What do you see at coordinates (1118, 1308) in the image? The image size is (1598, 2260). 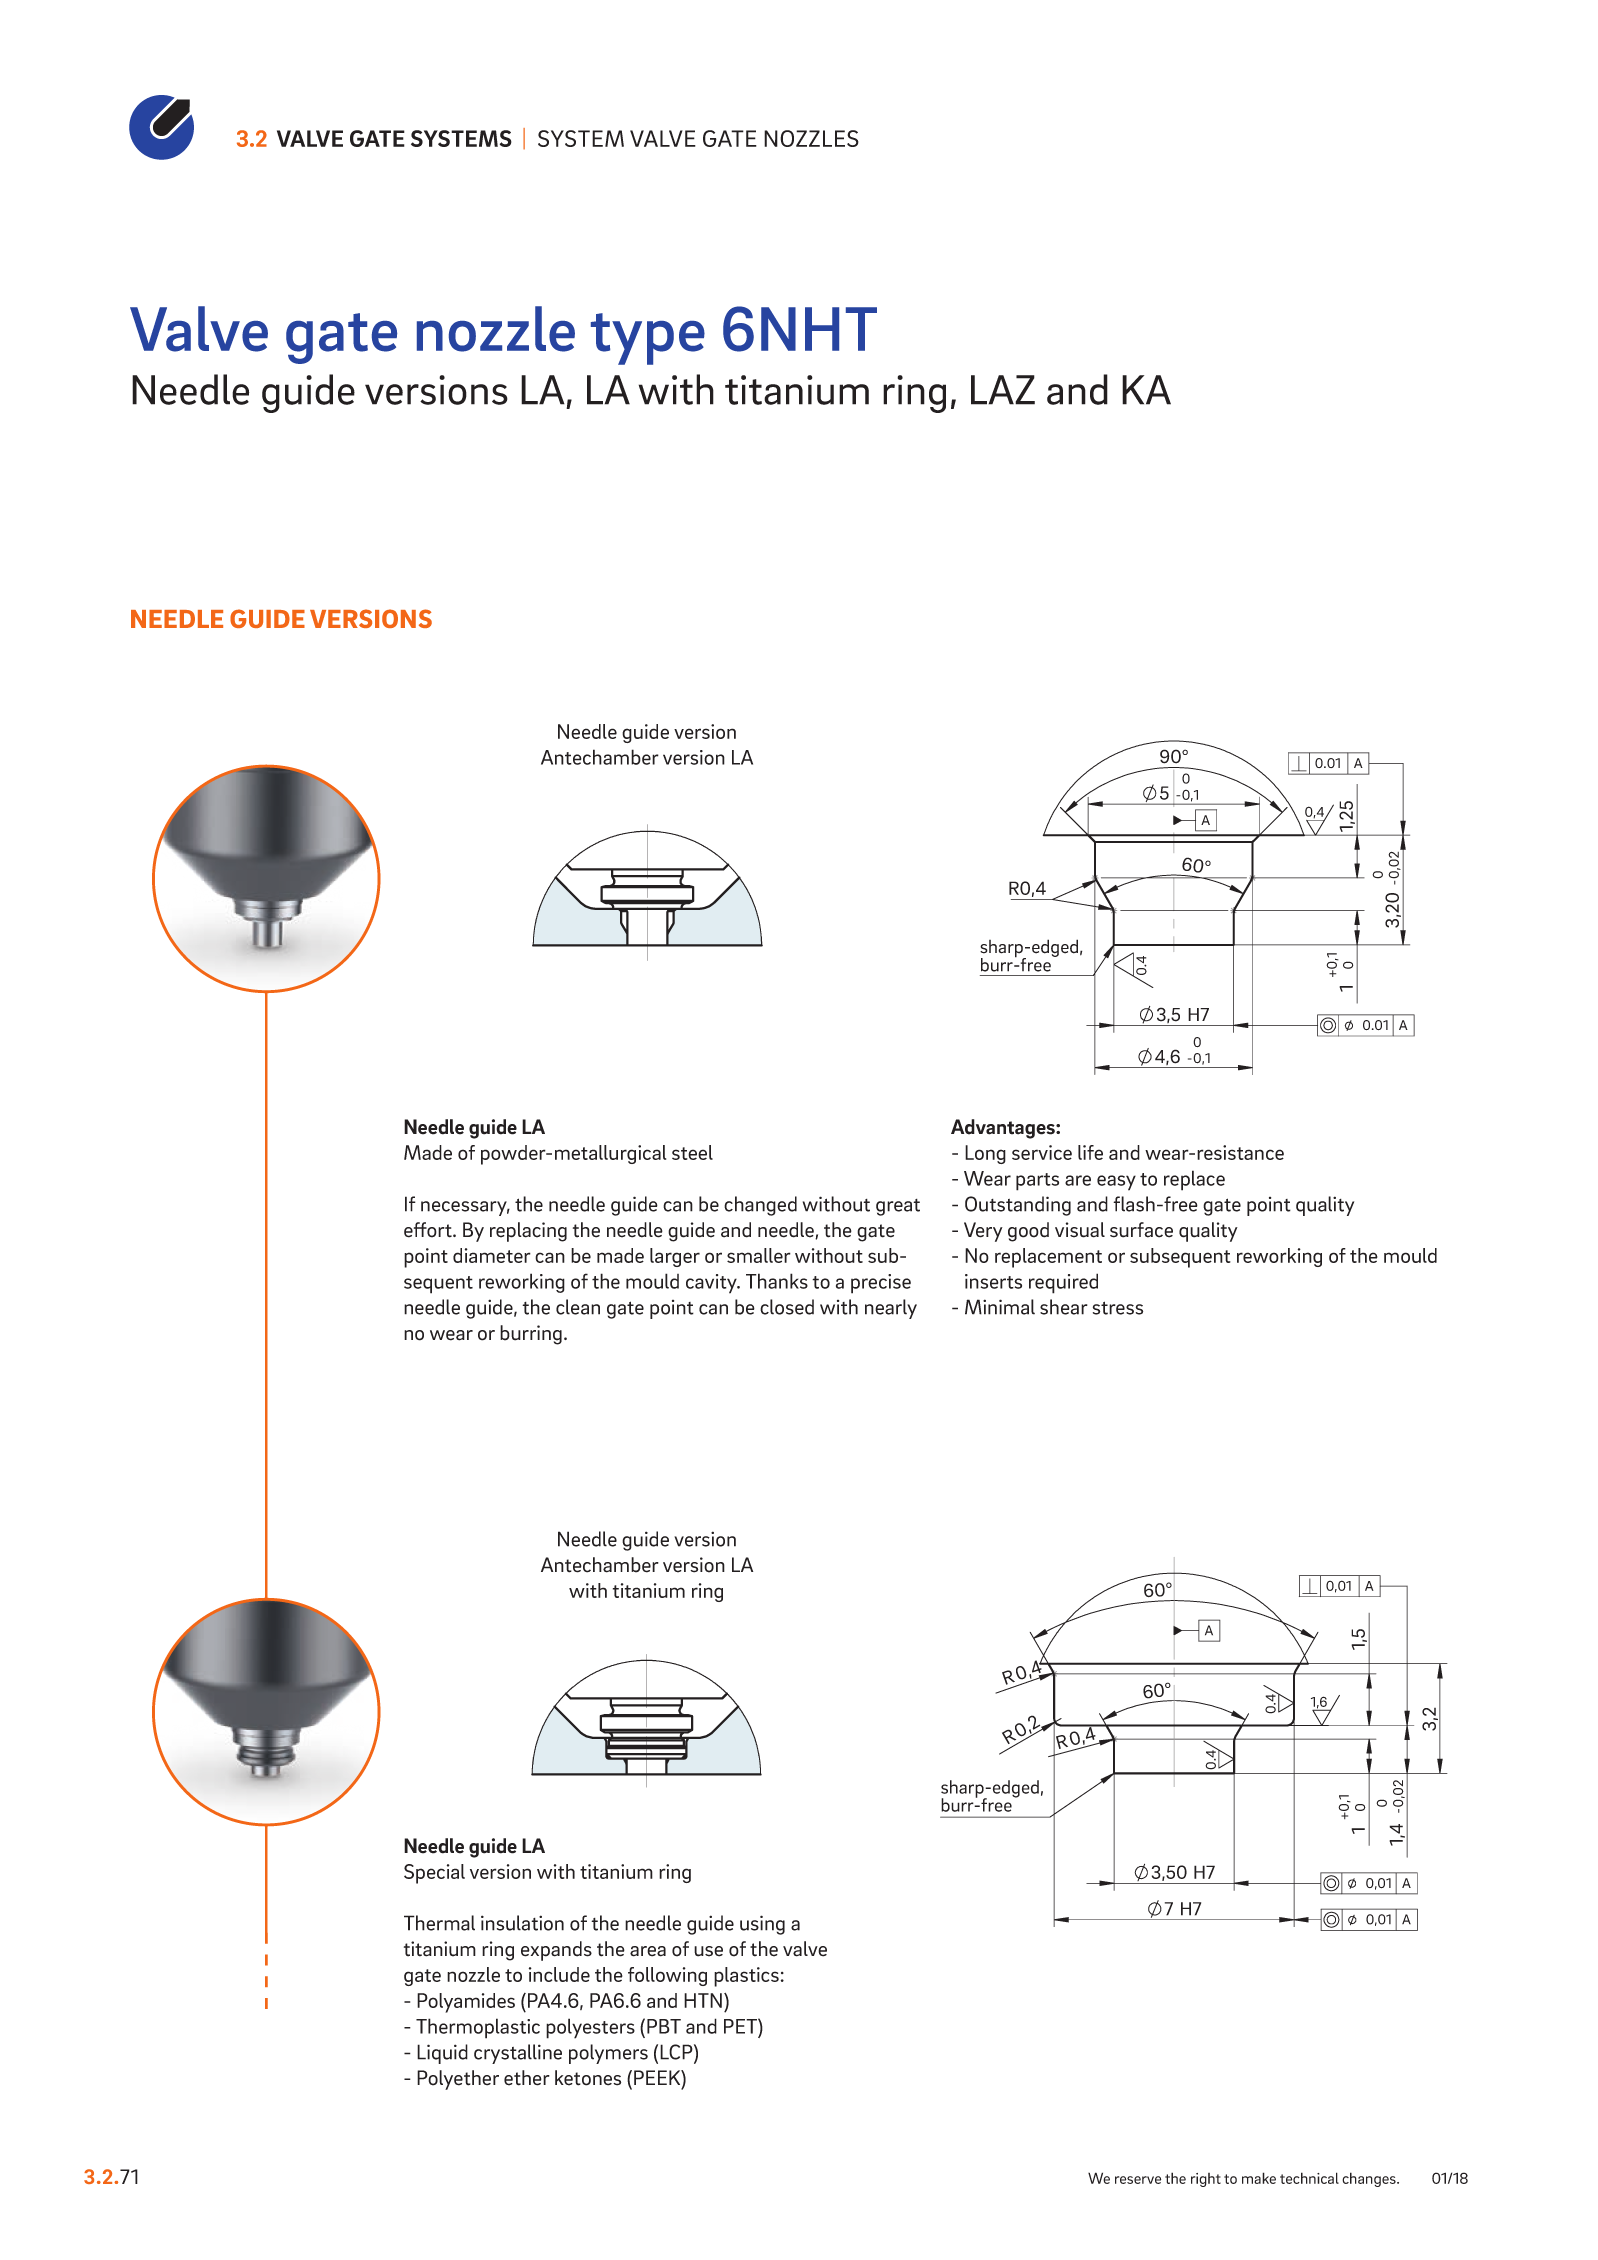 I see `stress` at bounding box center [1118, 1308].
